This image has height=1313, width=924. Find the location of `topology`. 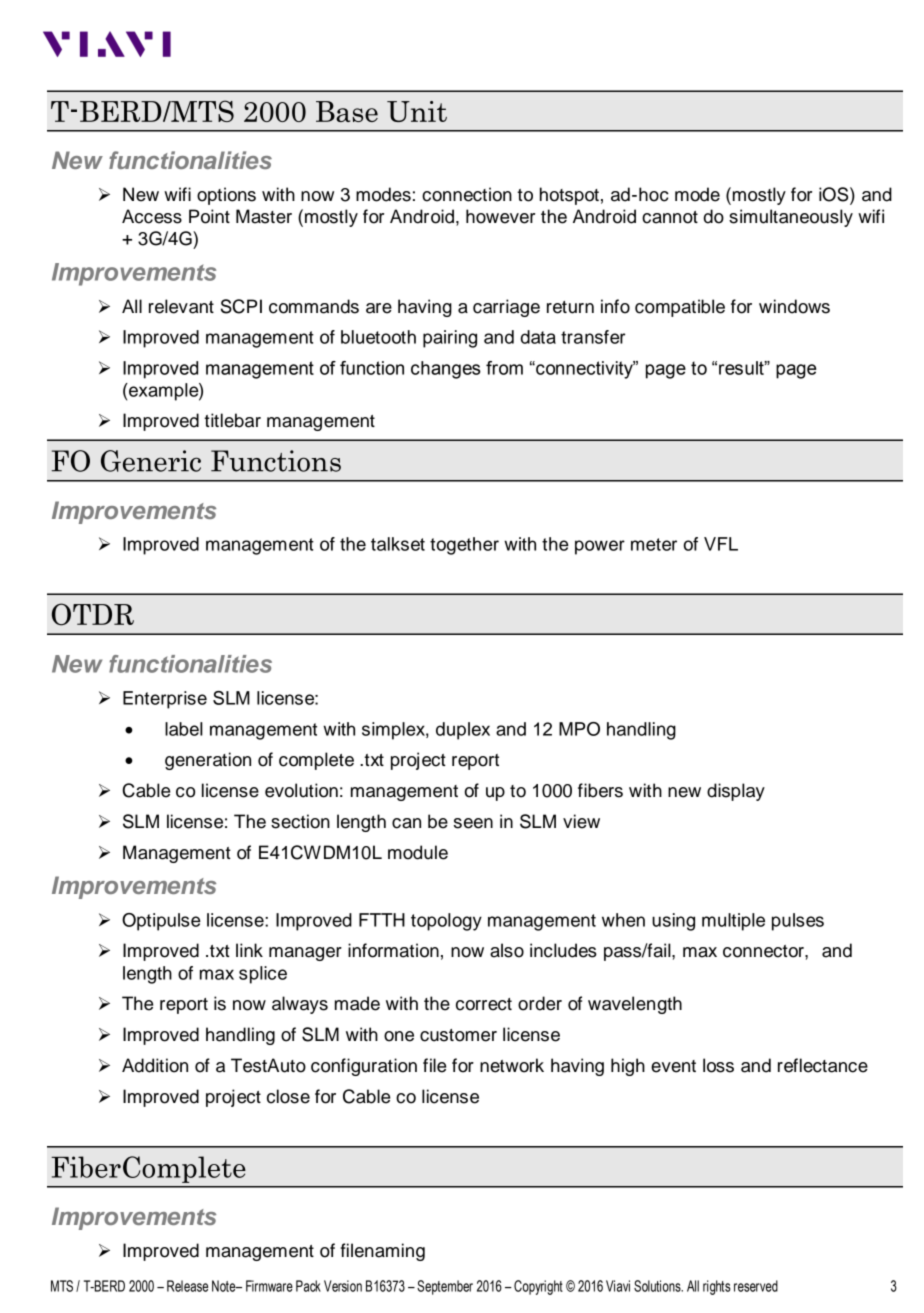

topology is located at coordinates (446, 922).
